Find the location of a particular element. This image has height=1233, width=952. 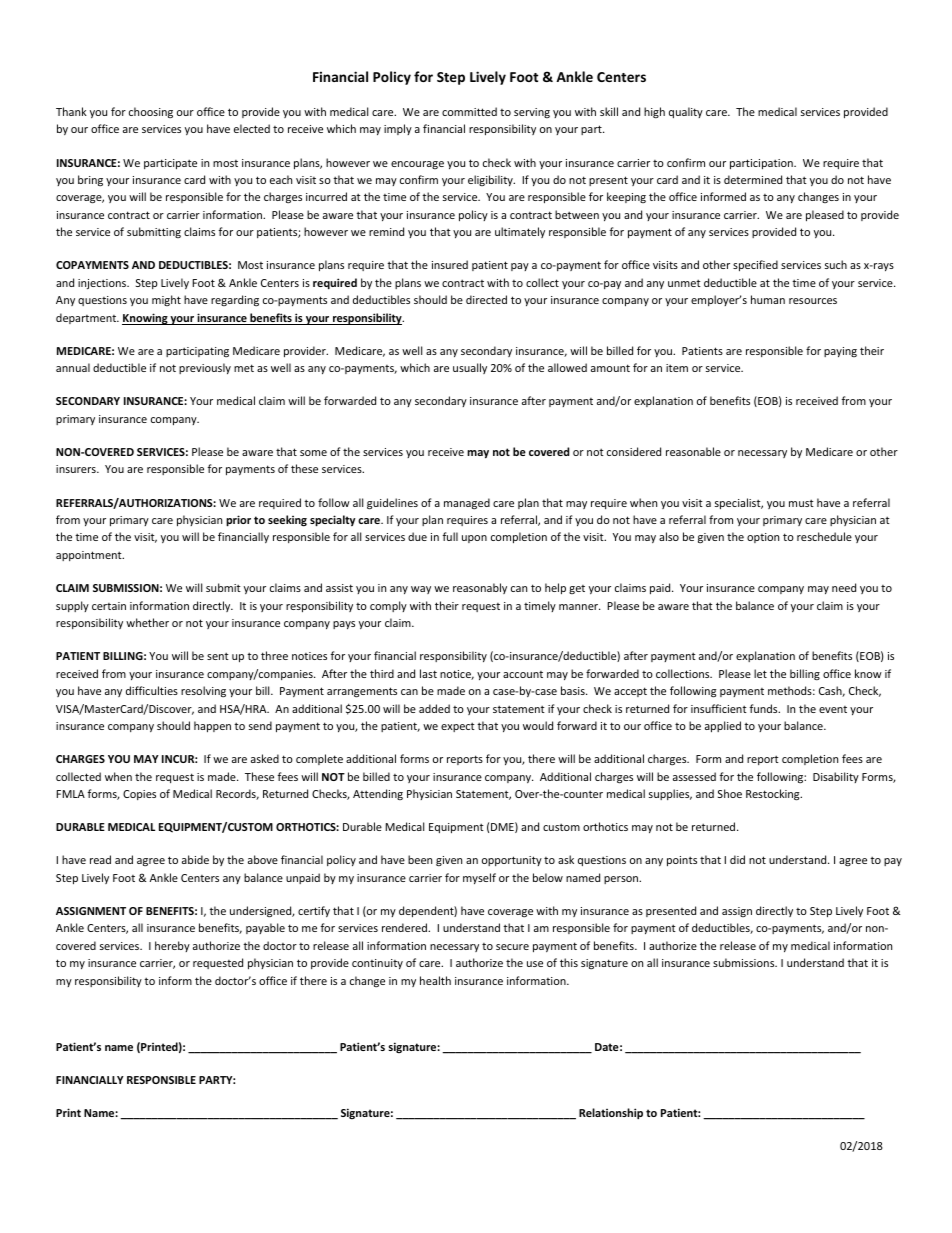

reasonably is located at coordinates (480, 588).
